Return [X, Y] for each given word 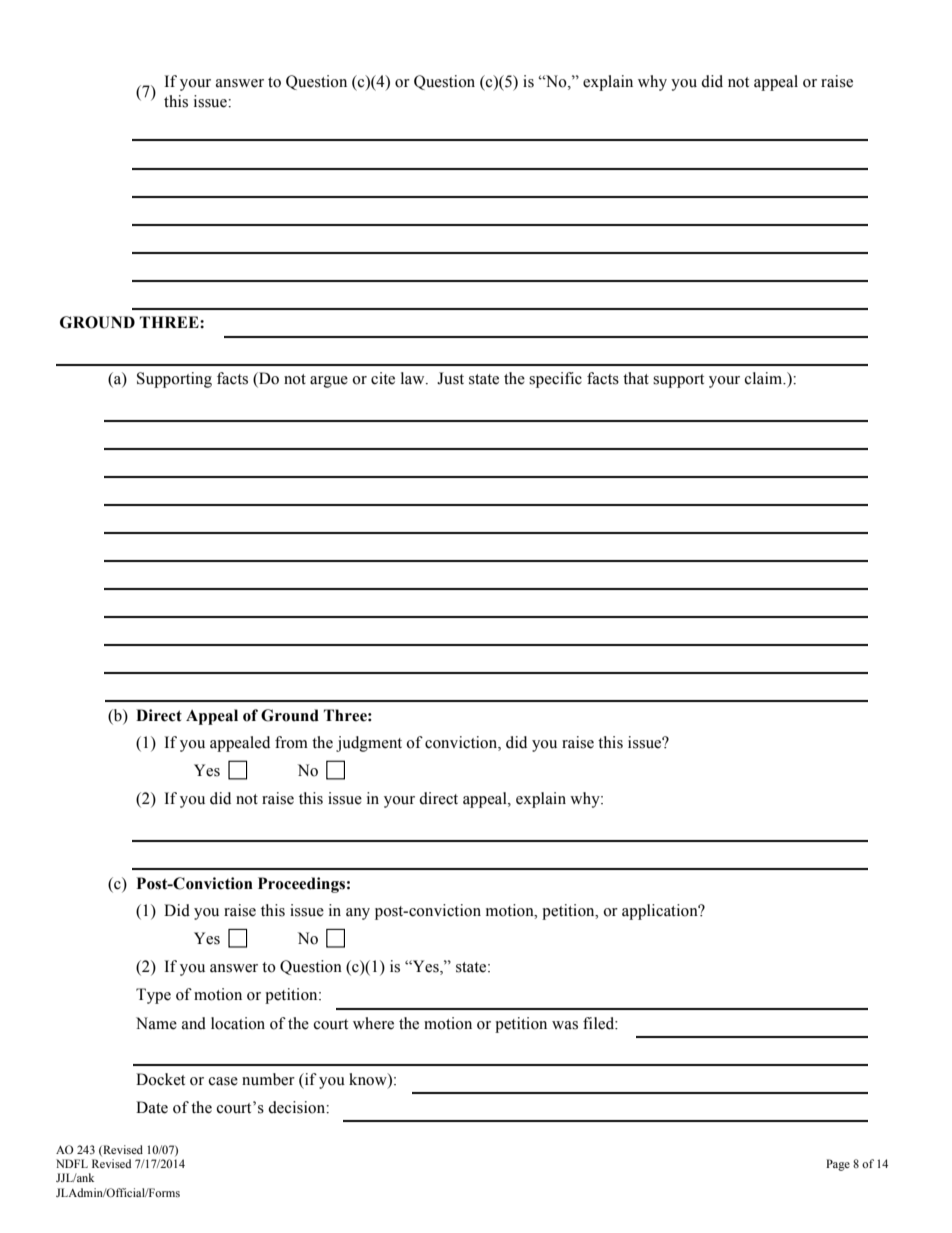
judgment [369, 744]
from [291, 742]
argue [329, 382]
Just [450, 378]
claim [765, 378]
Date [152, 1107]
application [661, 912]
